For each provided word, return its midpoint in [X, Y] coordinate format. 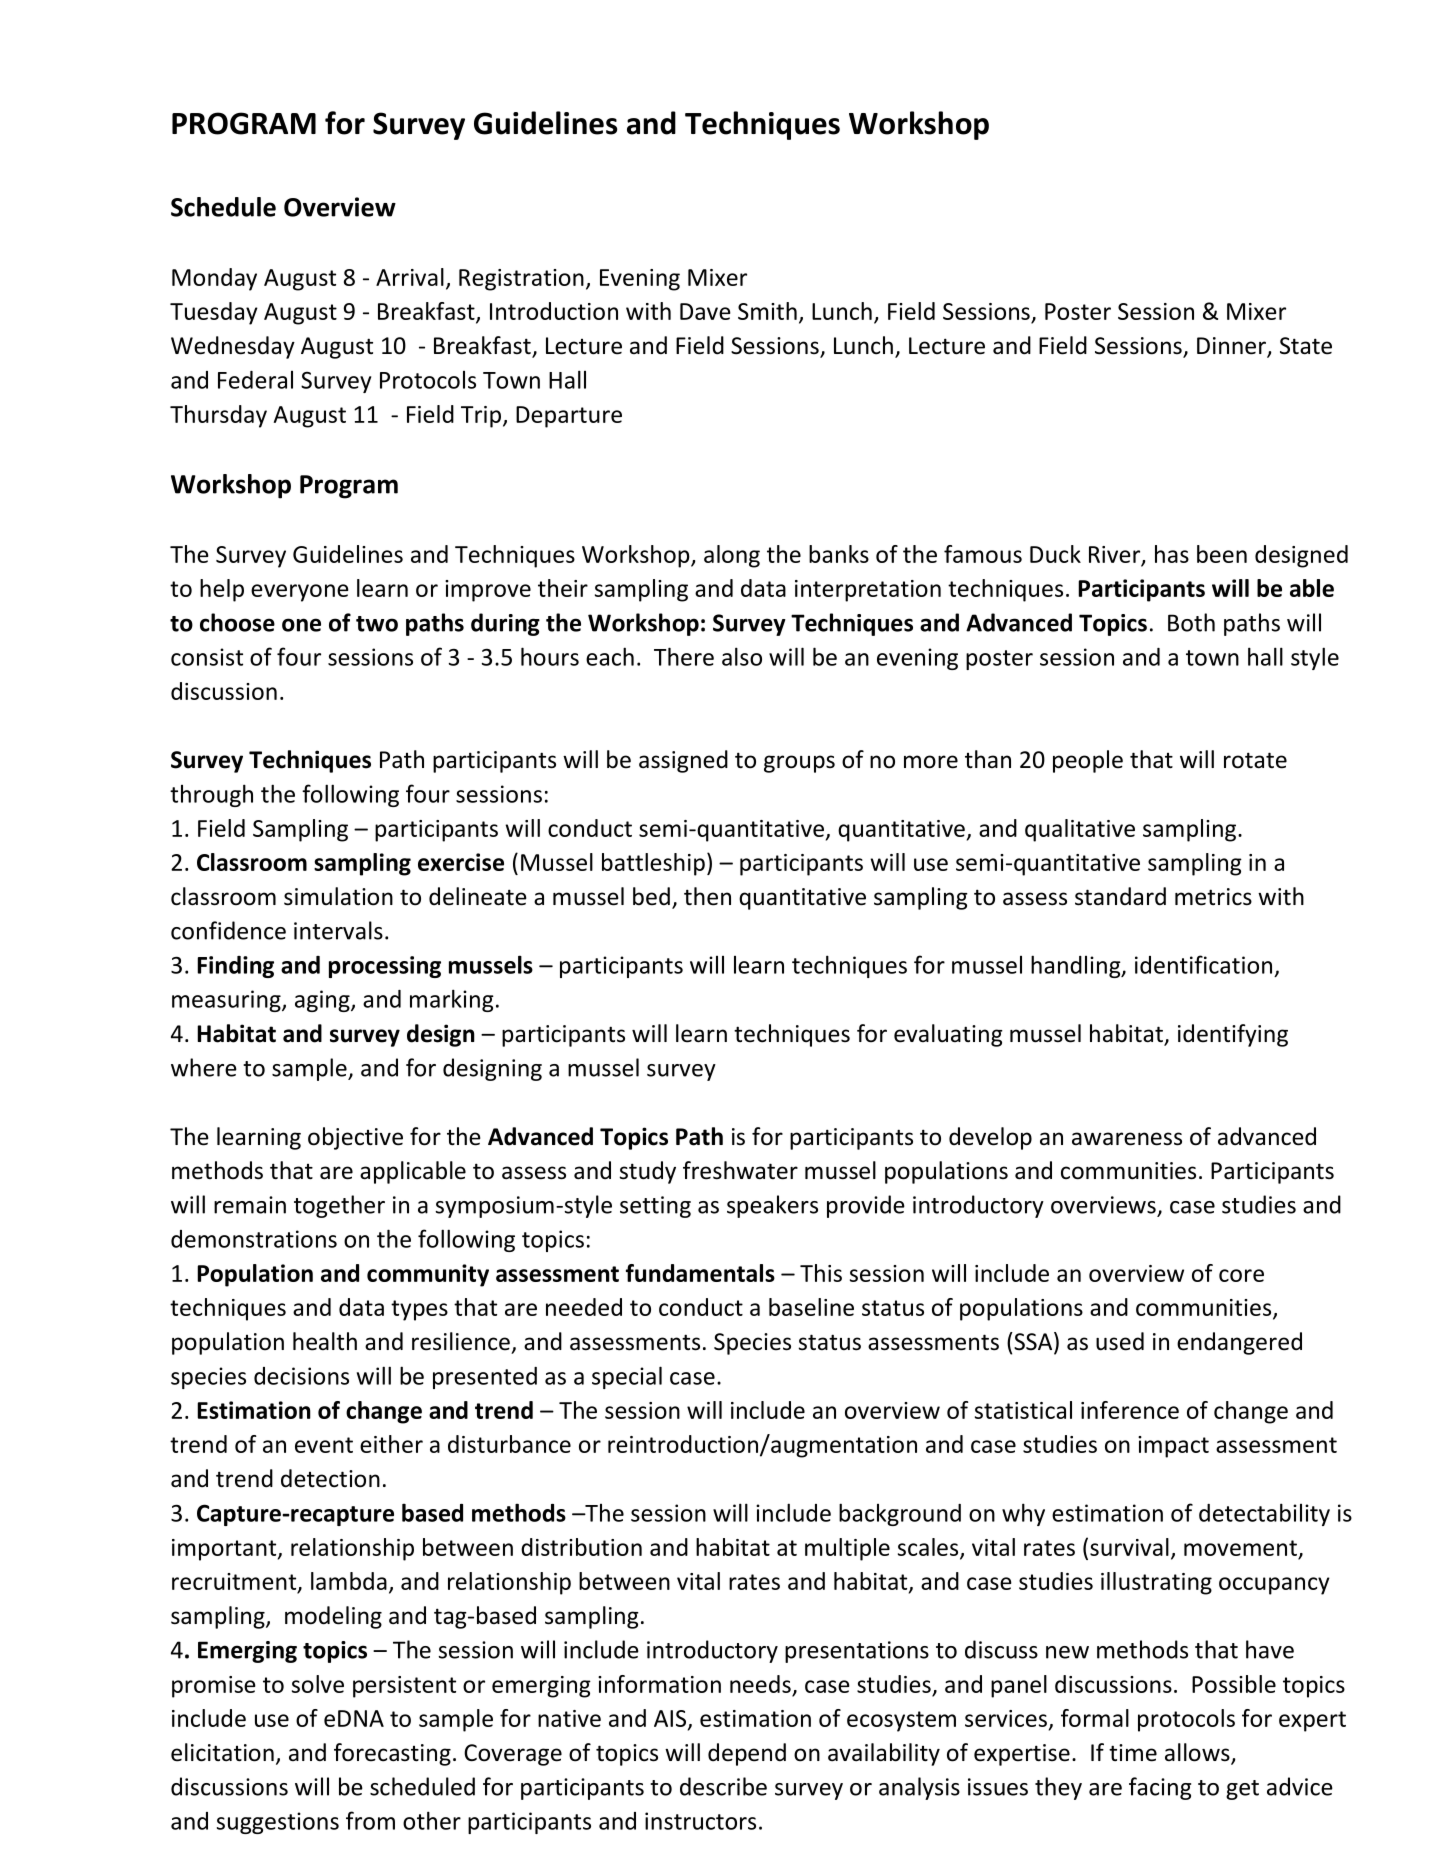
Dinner [1232, 347]
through [211, 795]
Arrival [410, 277]
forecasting [392, 1754]
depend [747, 1754]
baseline [811, 1307]
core [1241, 1275]
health [325, 1341]
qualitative [1080, 830]
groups [799, 764]
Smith [767, 311]
